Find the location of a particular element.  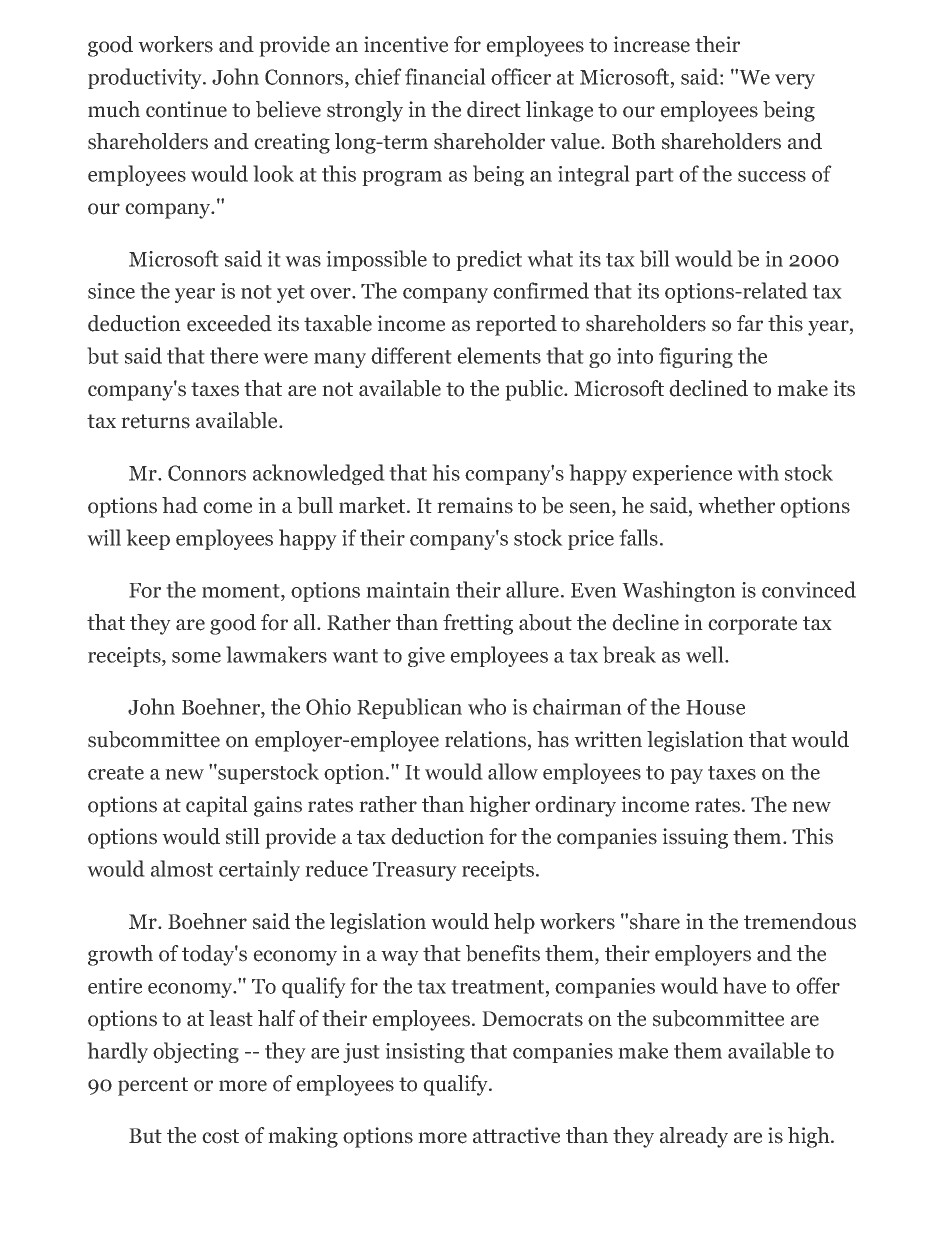

very is located at coordinates (795, 81).
